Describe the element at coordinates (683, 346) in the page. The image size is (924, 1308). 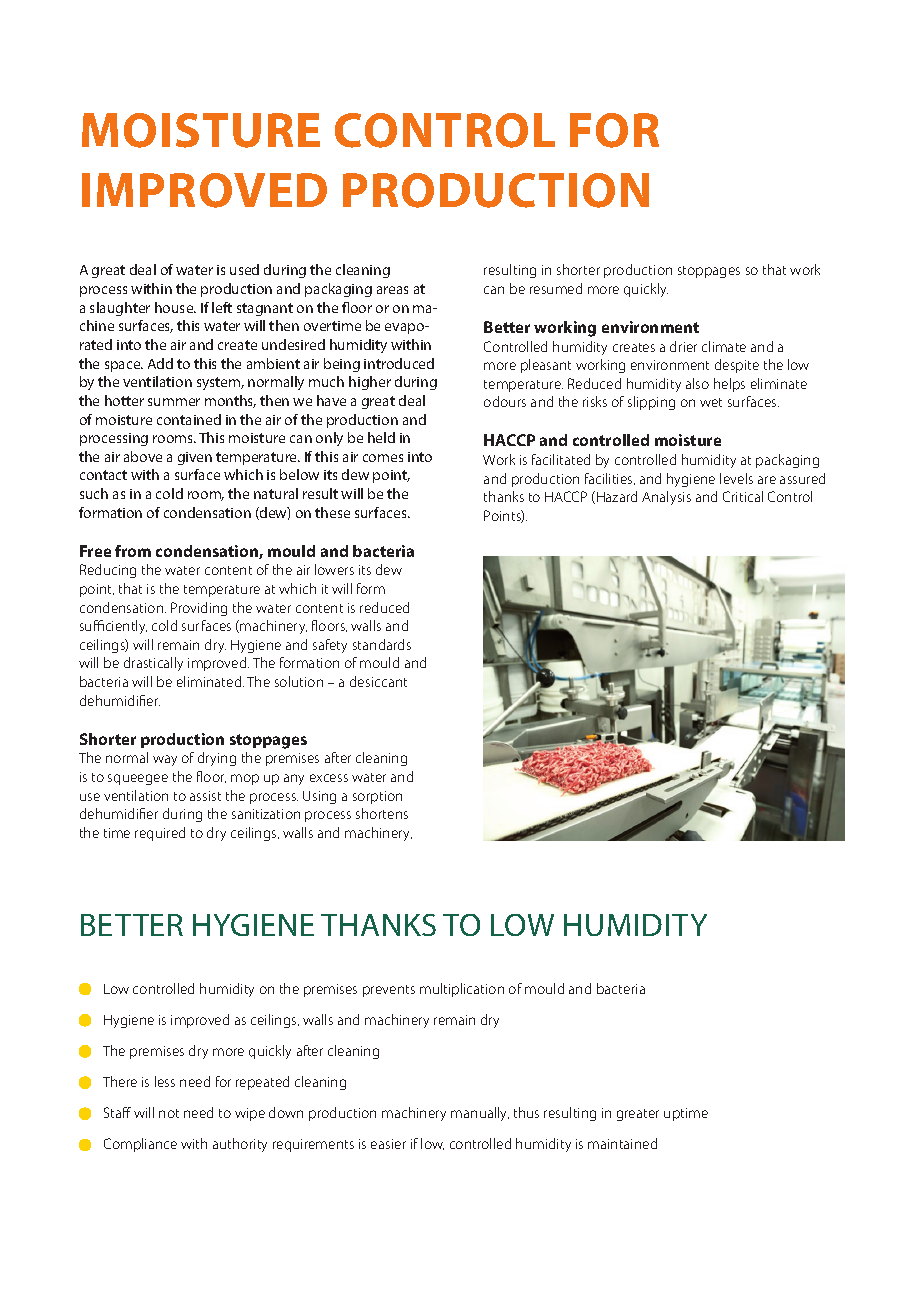
I see `drier` at that location.
